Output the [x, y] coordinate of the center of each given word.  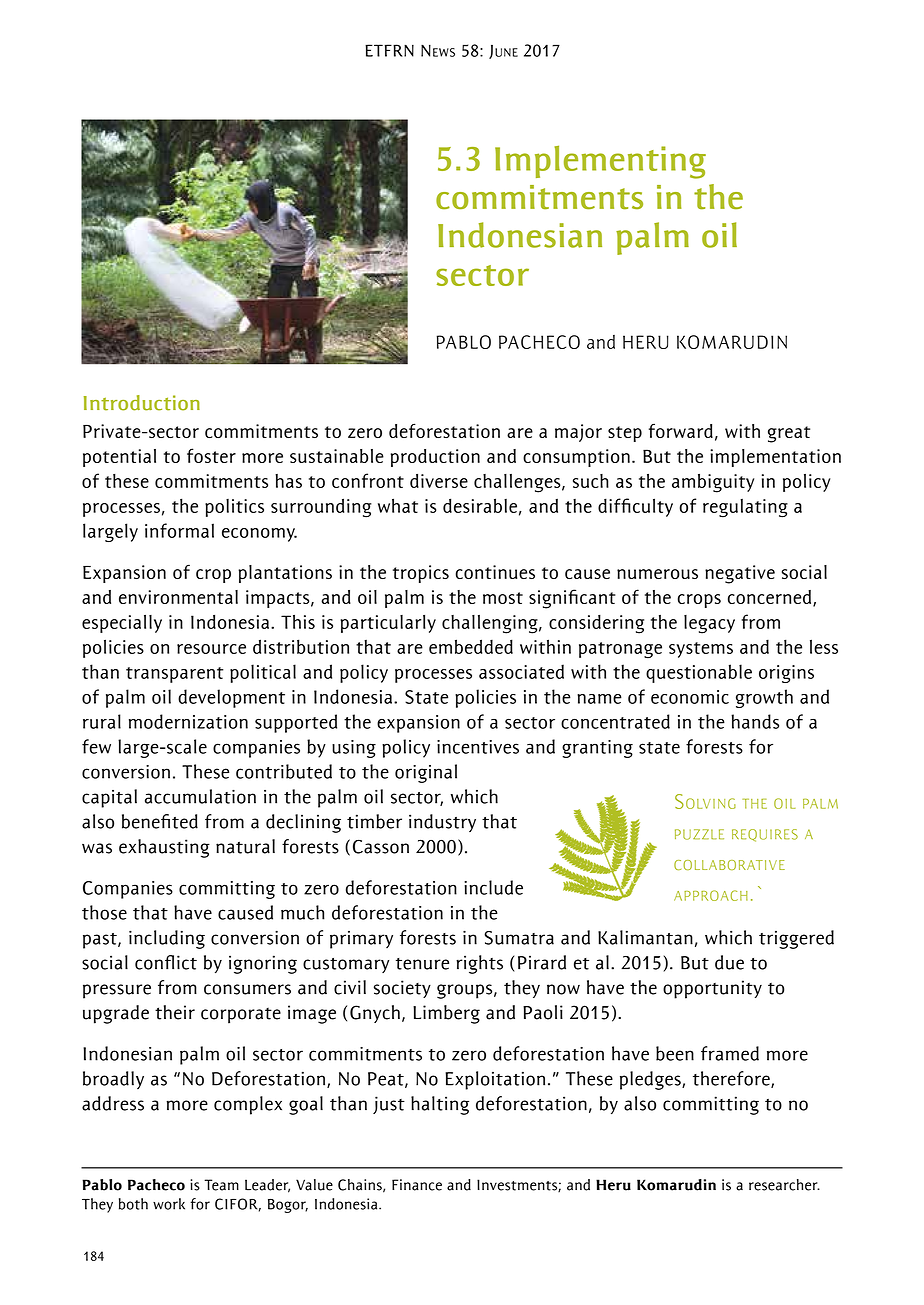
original [426, 773]
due [729, 962]
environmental [178, 597]
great [789, 434]
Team [221, 1185]
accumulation [200, 796]
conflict [166, 962]
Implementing [600, 162]
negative [740, 574]
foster [211, 455]
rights [479, 964]
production [435, 458]
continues [495, 572]
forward [681, 431]
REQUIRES [765, 835]
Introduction [142, 403]
